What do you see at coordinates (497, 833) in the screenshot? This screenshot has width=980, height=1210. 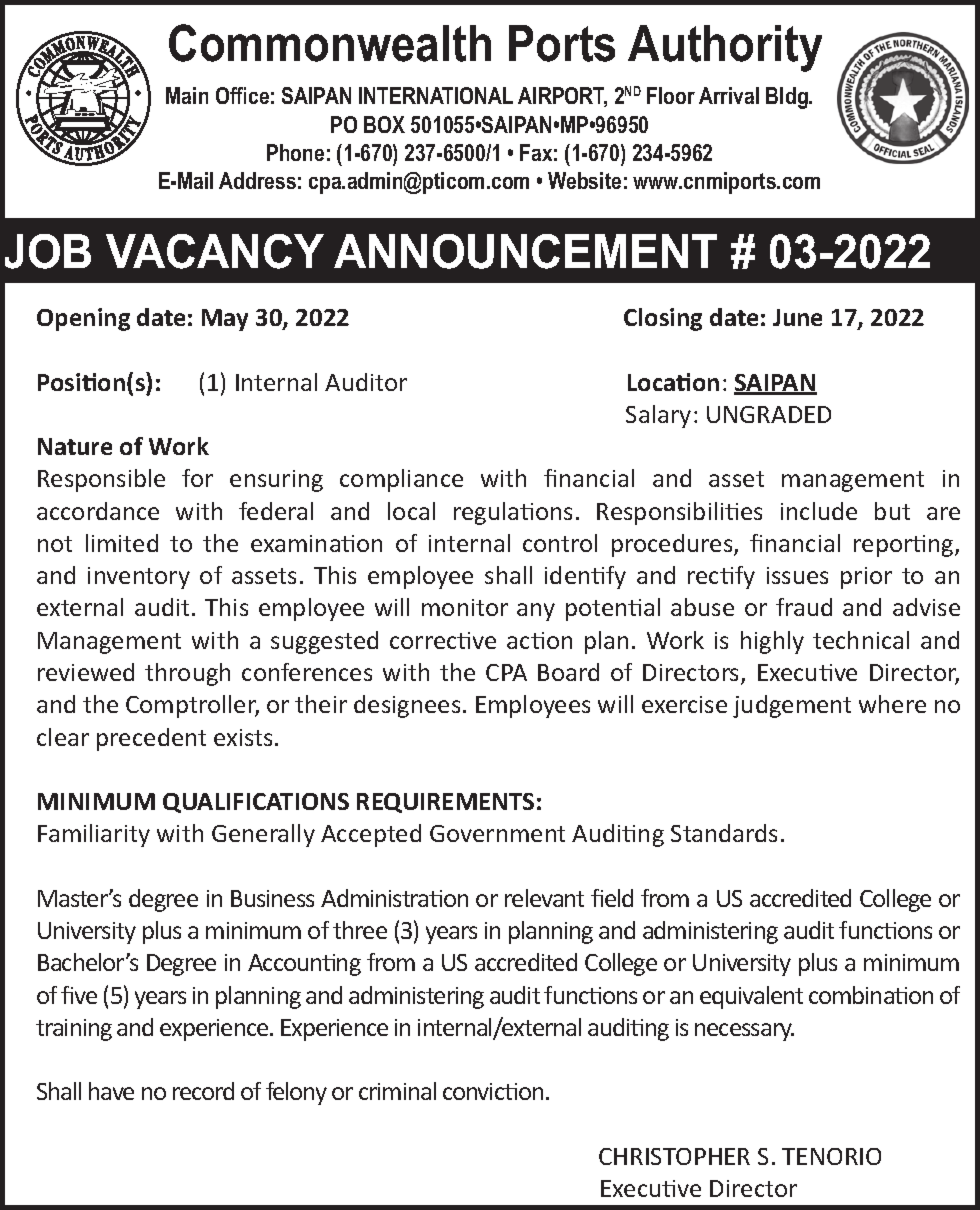 I see `Government` at bounding box center [497, 833].
